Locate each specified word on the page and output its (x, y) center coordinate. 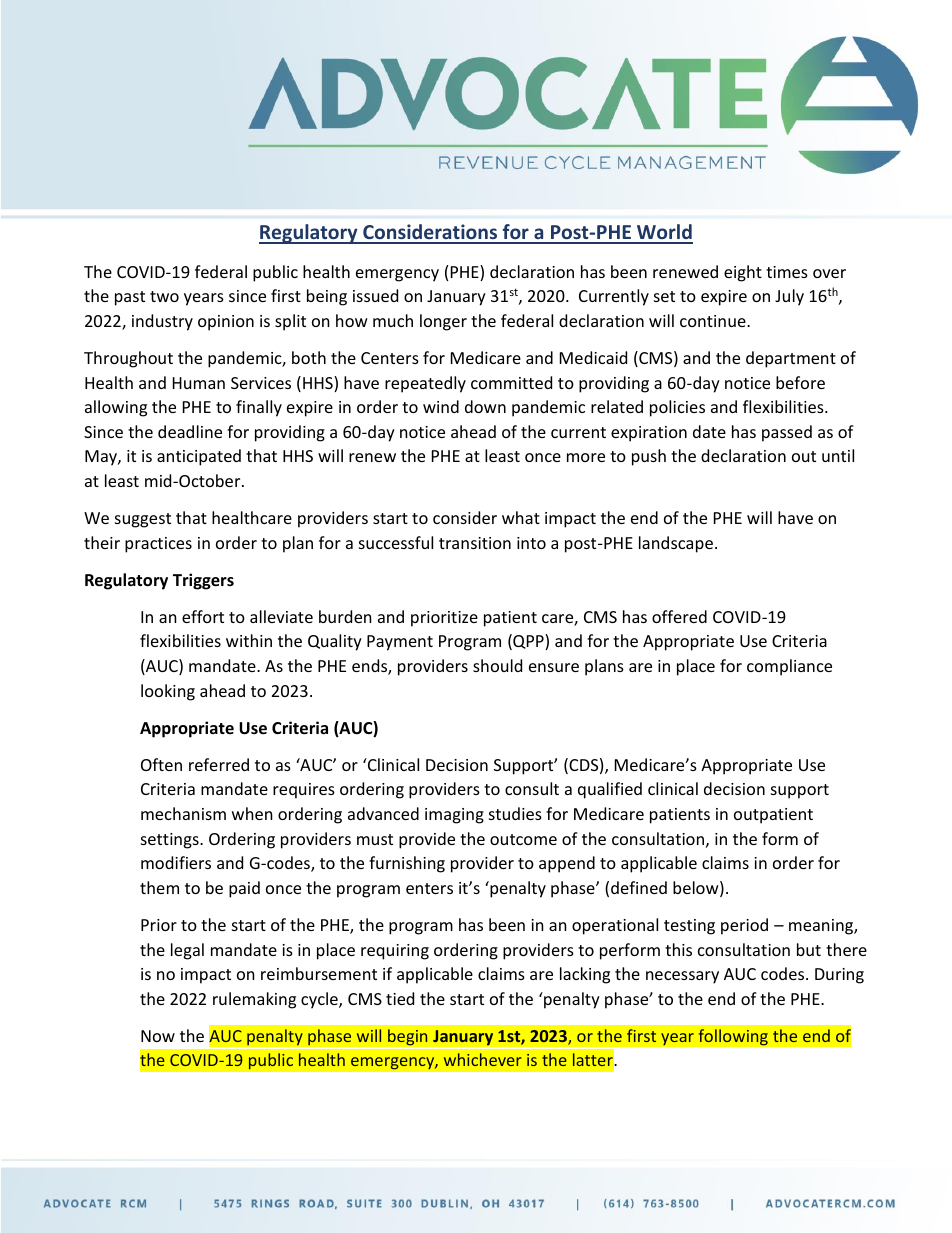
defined (639, 887)
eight (743, 273)
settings (171, 841)
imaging (454, 816)
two (164, 296)
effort (203, 616)
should (497, 665)
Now (158, 1036)
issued (375, 295)
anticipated (199, 457)
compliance (789, 667)
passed (787, 433)
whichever (483, 1059)
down (485, 406)
